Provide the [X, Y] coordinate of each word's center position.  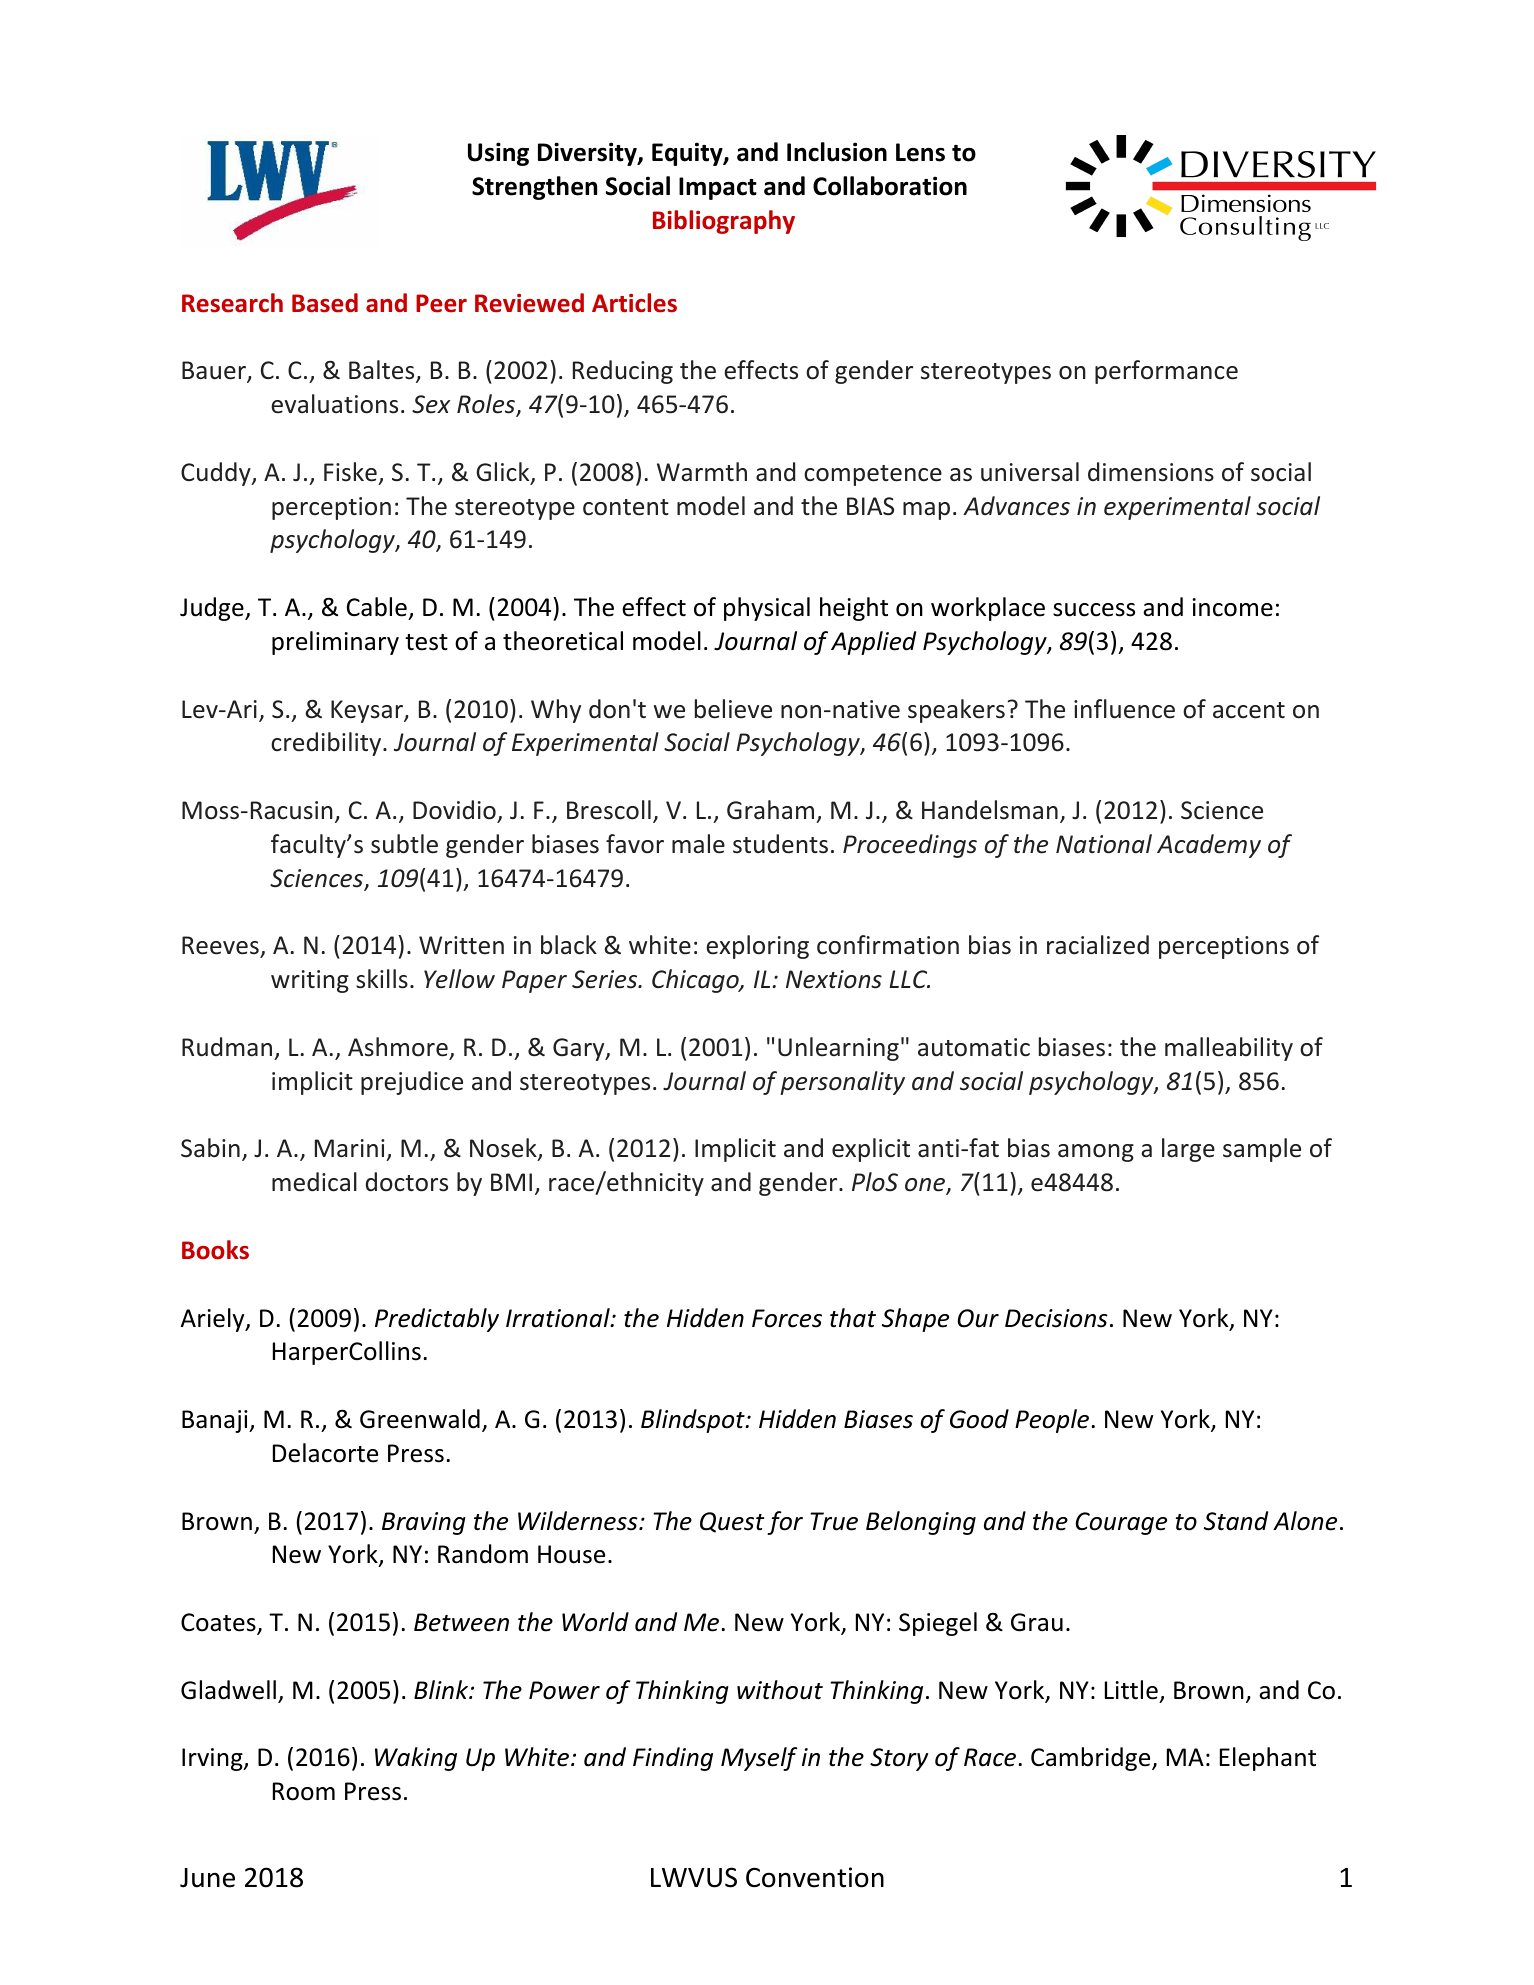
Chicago [696, 981]
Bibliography [724, 222]
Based [325, 303]
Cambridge [1092, 1759]
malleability [1229, 1049]
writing [310, 981]
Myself [759, 1759]
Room [304, 1791]
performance [1166, 372]
